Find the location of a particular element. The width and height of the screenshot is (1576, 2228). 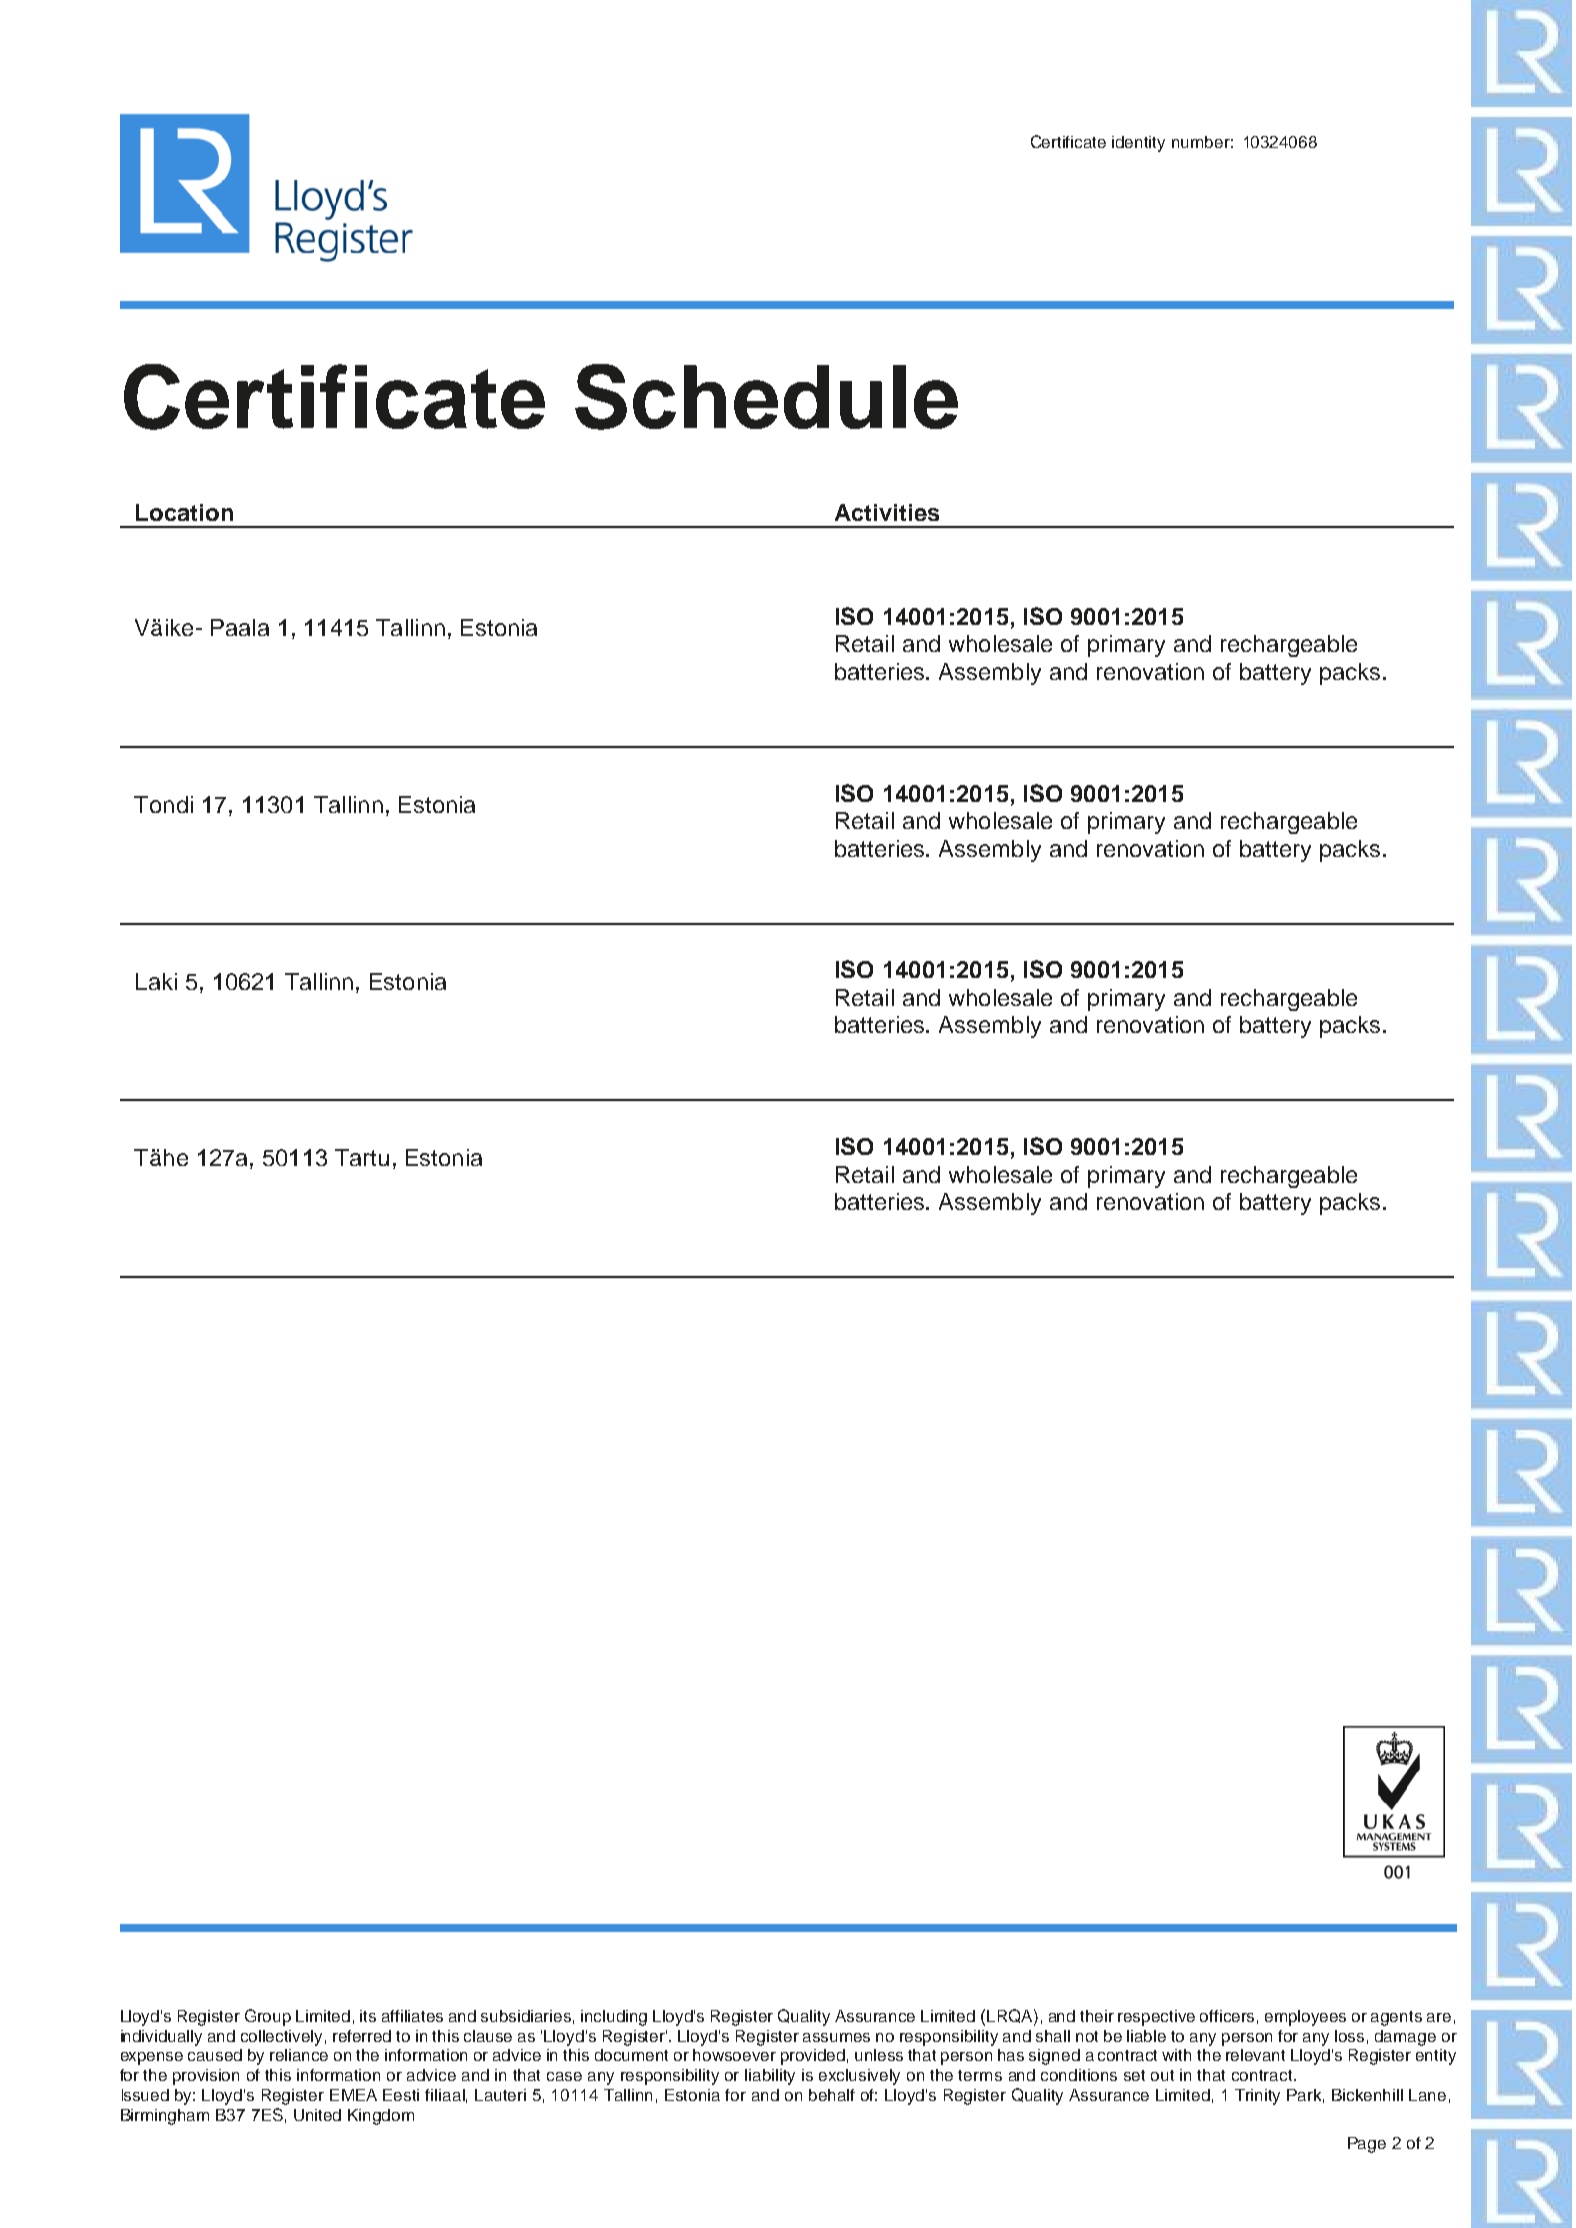

Activities is located at coordinates (887, 512).
